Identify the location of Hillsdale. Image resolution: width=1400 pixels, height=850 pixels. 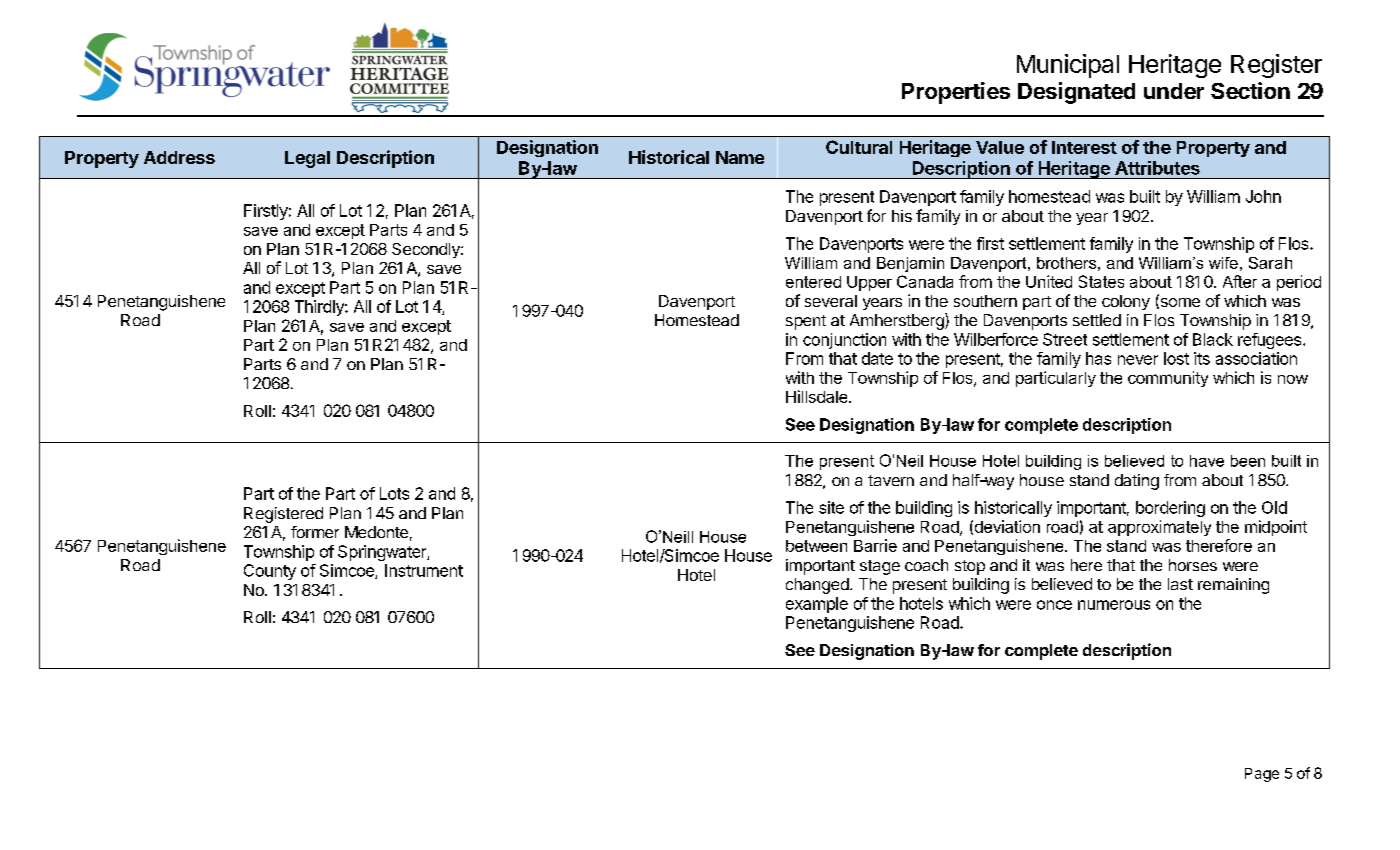
(818, 396).
